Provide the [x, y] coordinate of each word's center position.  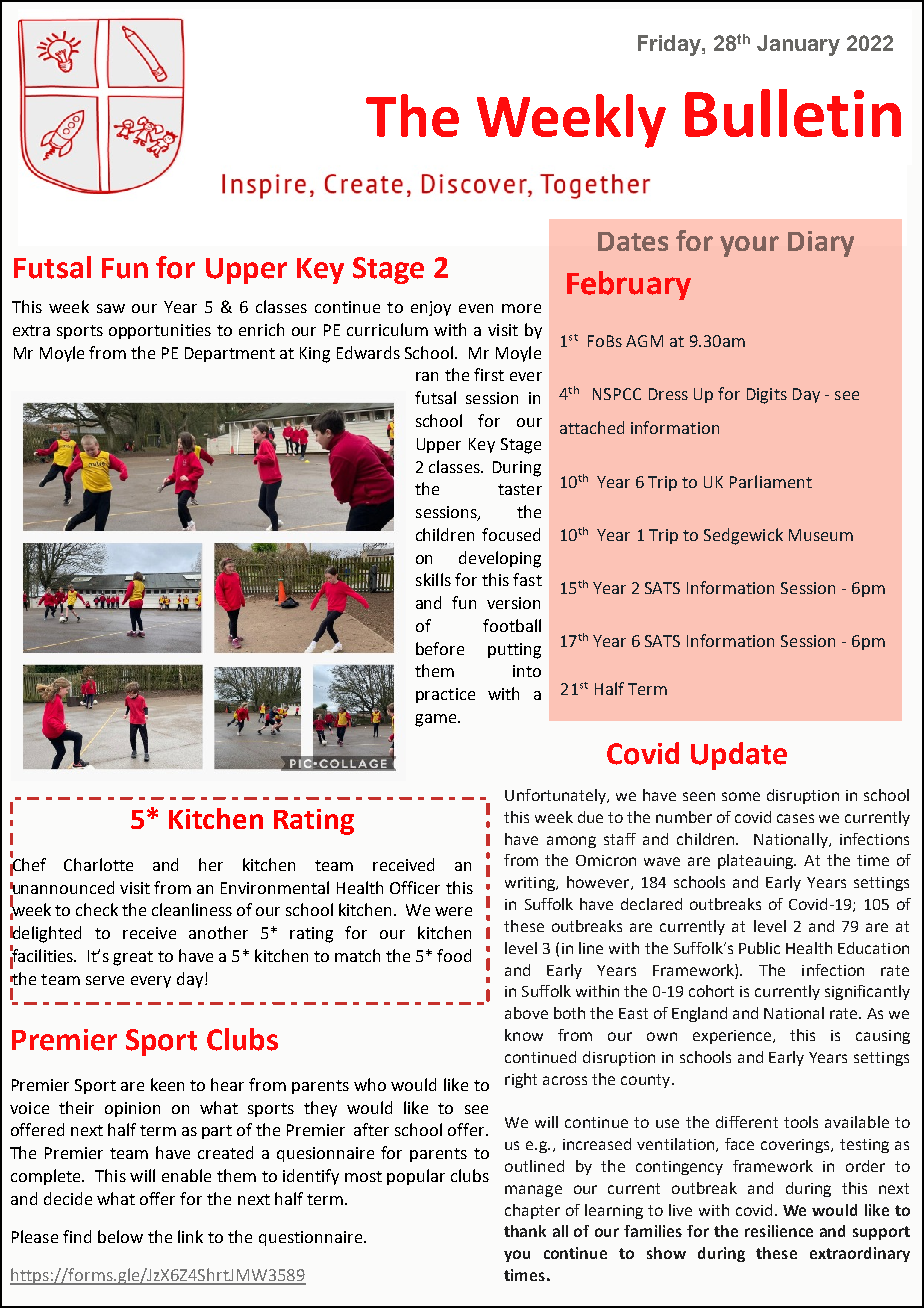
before [440, 648]
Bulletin [793, 113]
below [120, 1236]
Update [739, 756]
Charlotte [98, 864]
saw [111, 308]
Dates [633, 241]
